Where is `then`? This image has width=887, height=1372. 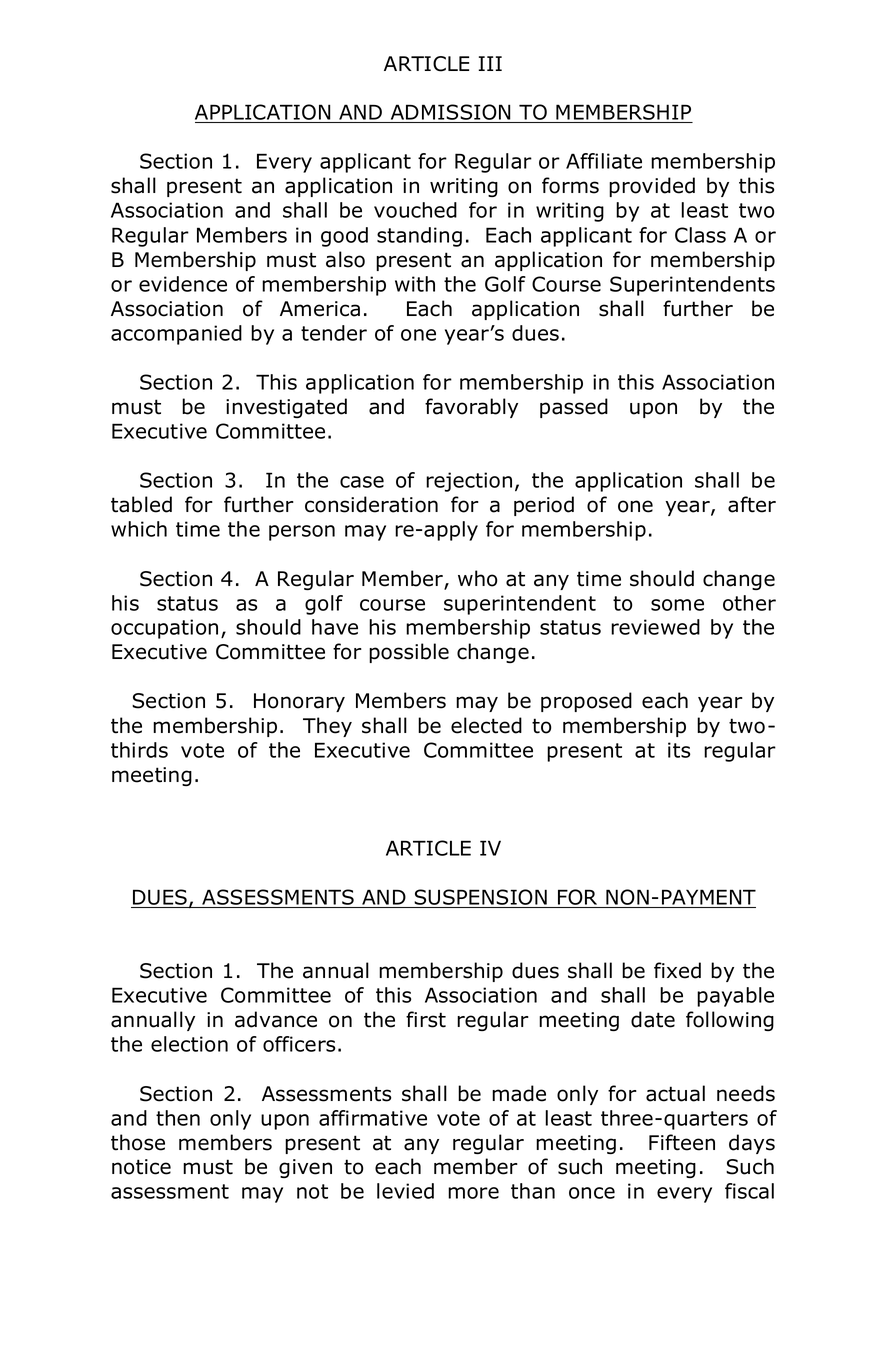
then is located at coordinates (178, 1118).
